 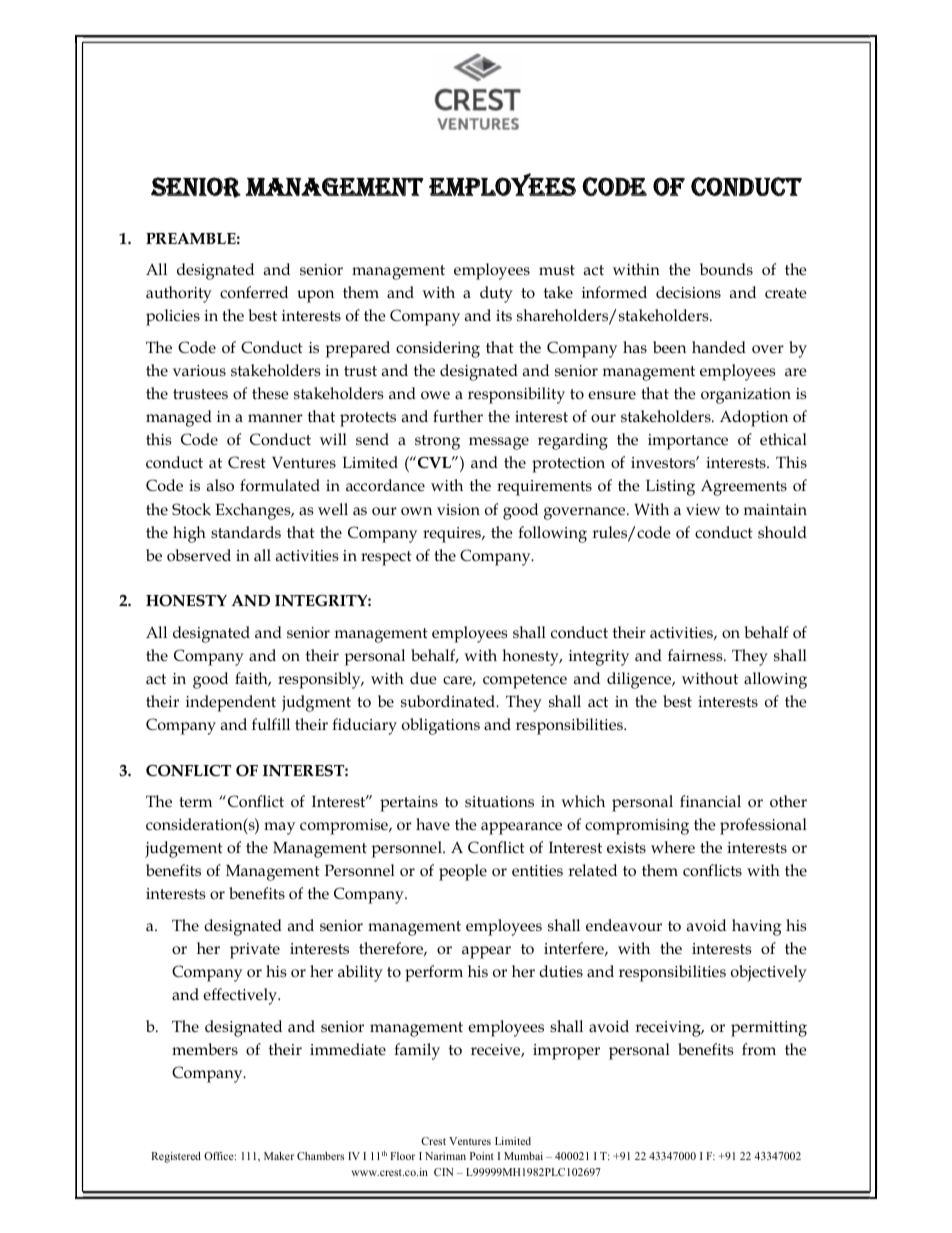 What do you see at coordinates (496, 294) in the page?
I see `duty` at bounding box center [496, 294].
